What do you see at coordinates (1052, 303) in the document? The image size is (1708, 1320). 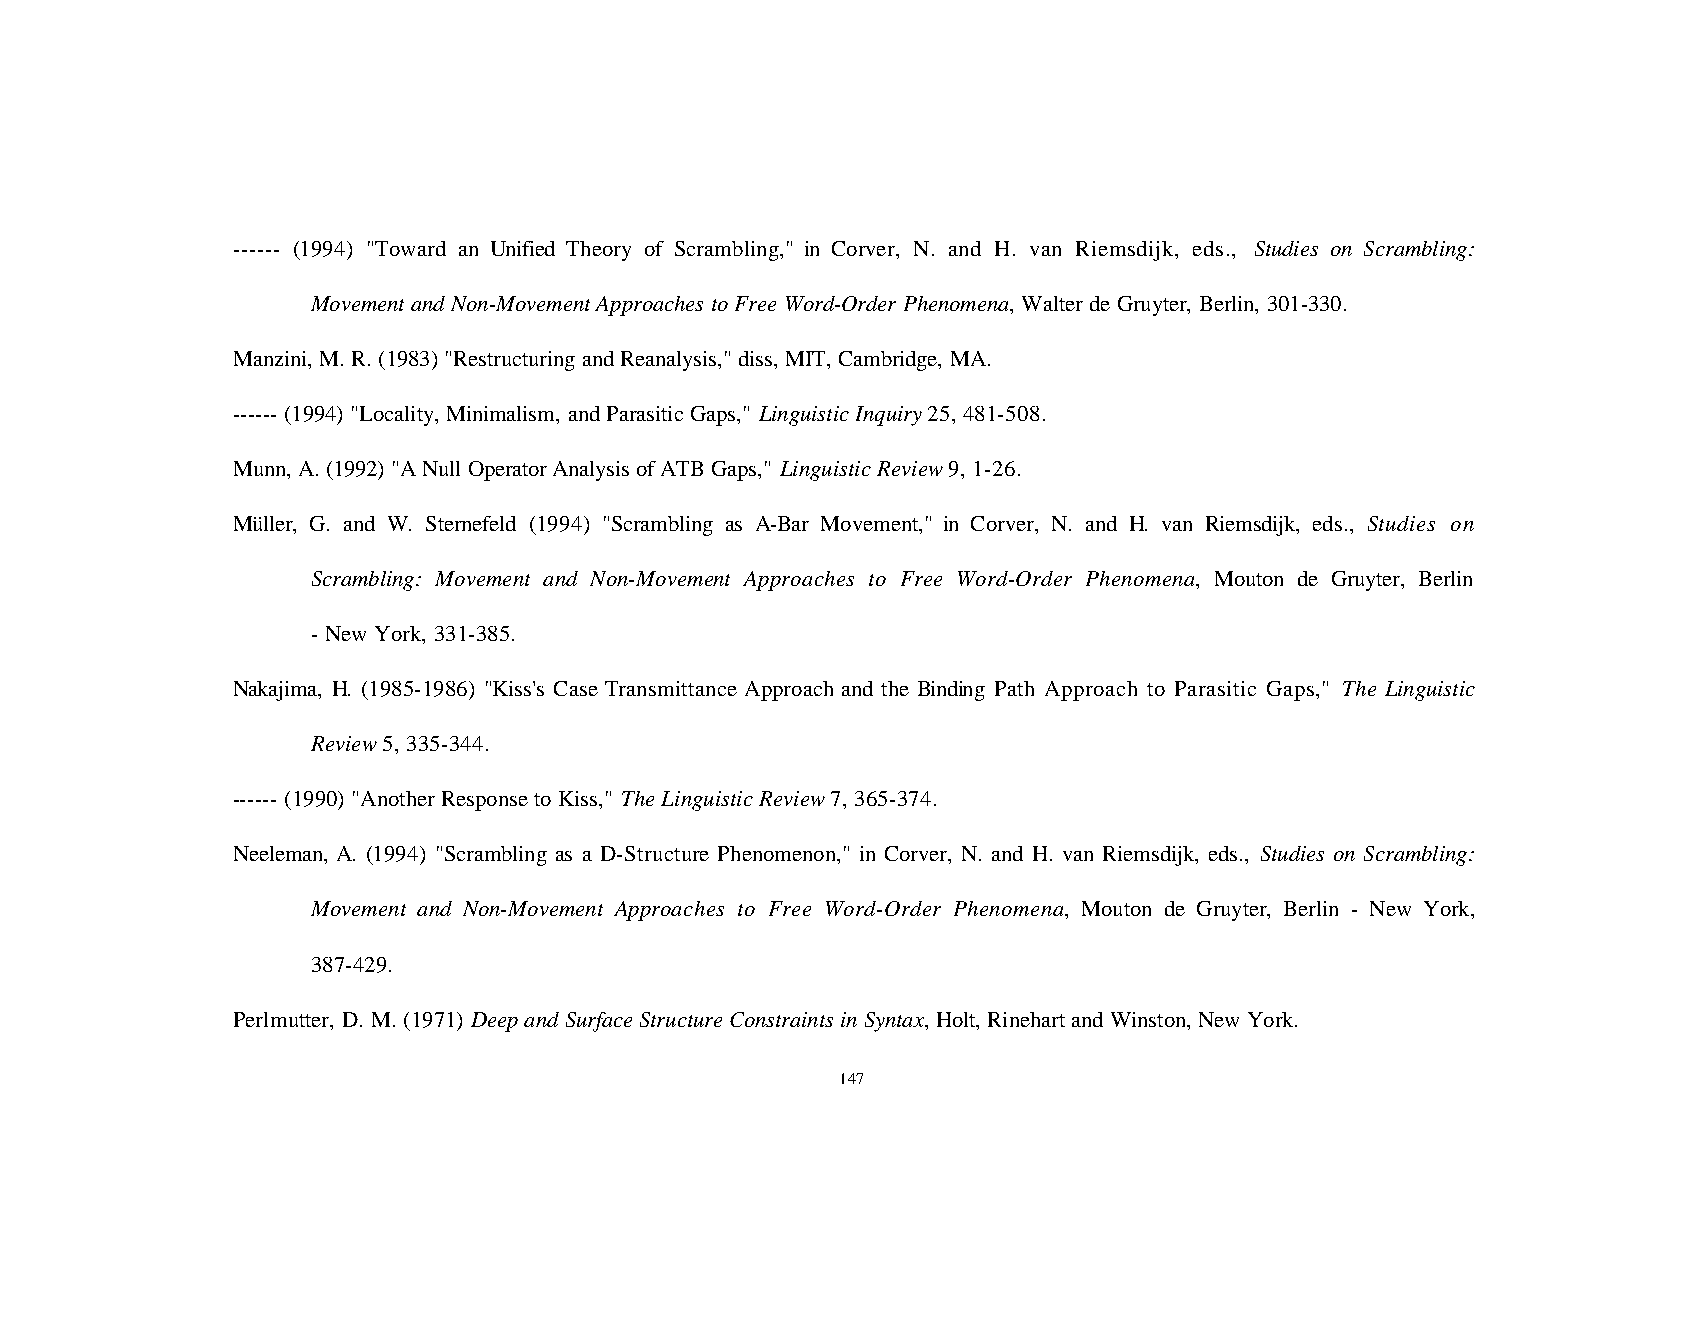 I see `Walter` at bounding box center [1052, 303].
